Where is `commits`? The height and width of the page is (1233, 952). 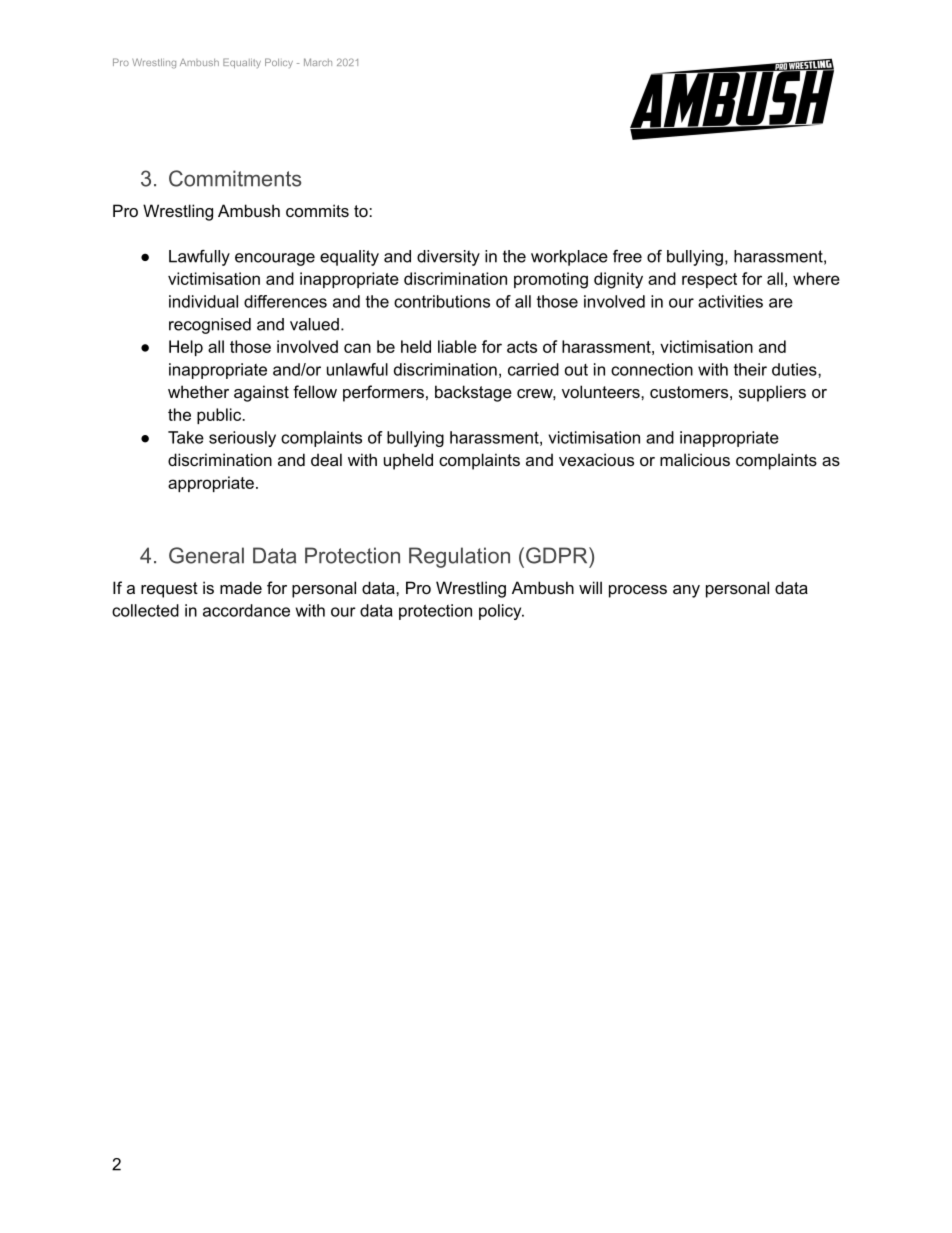 commits is located at coordinates (317, 210).
